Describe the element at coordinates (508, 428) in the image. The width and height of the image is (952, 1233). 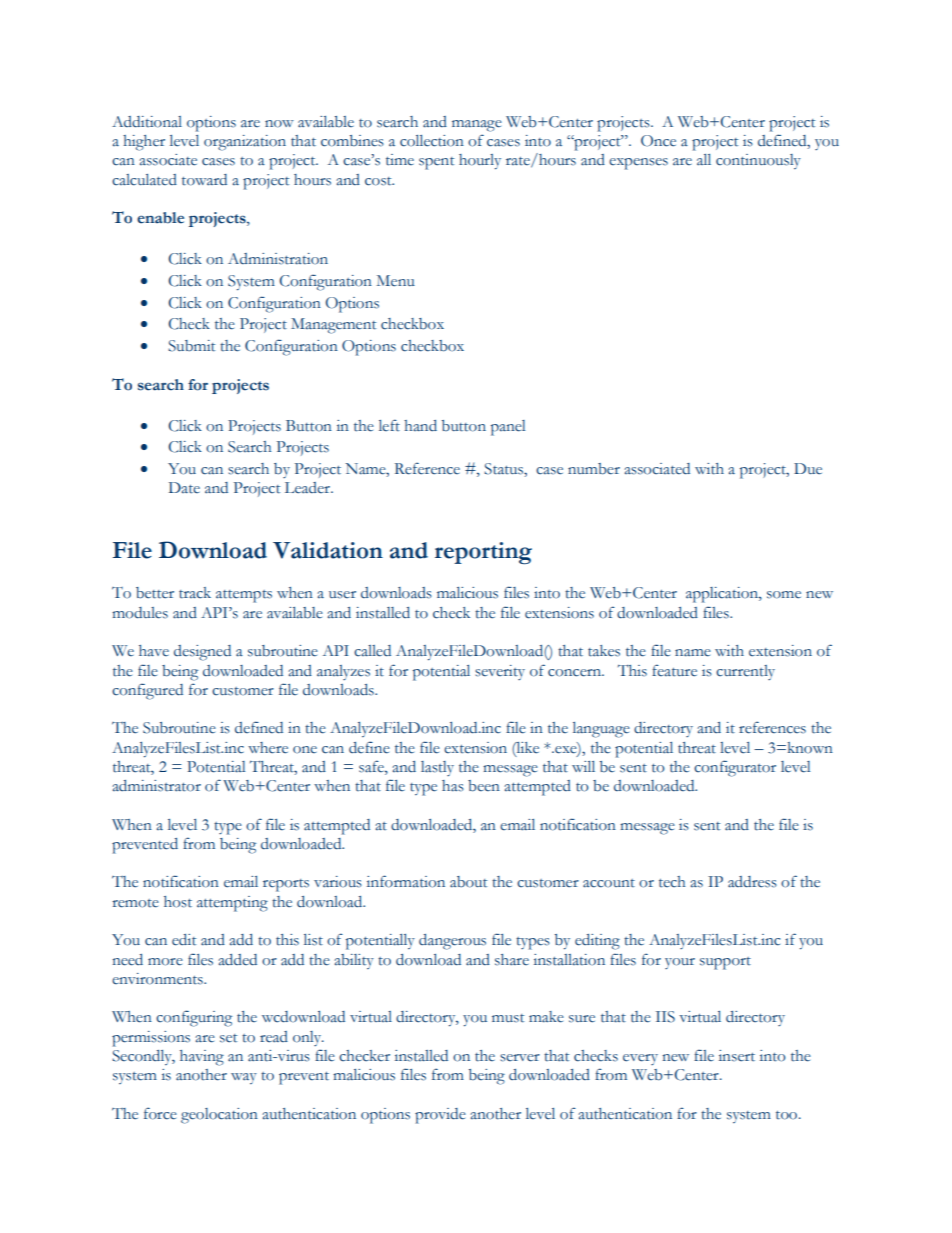
I see `panel` at that location.
